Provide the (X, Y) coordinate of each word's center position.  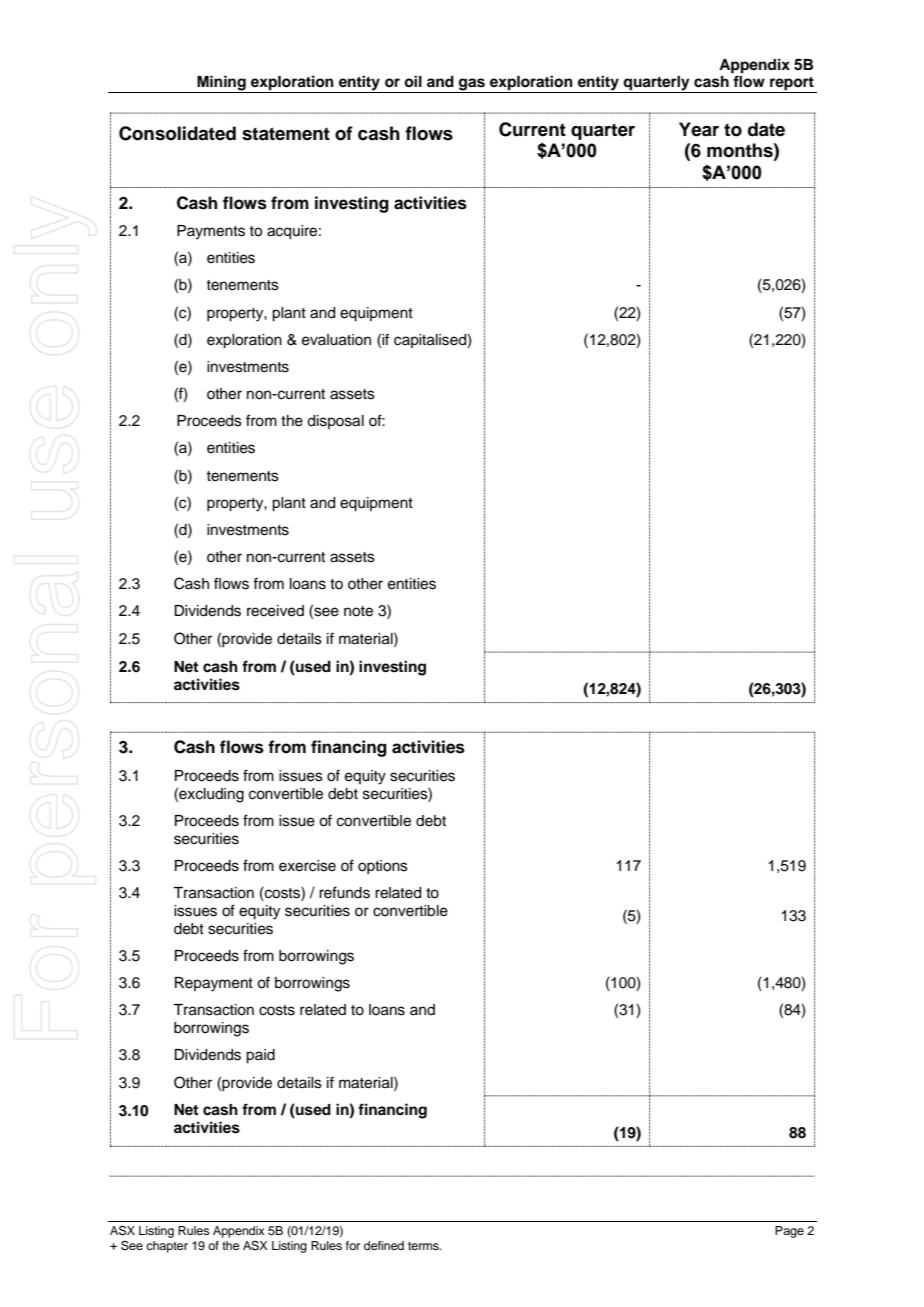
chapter (167, 1247)
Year (699, 129)
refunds (344, 892)
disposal (335, 422)
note (358, 611)
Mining (221, 84)
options (383, 867)
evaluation (336, 340)
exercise (307, 866)
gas (472, 85)
